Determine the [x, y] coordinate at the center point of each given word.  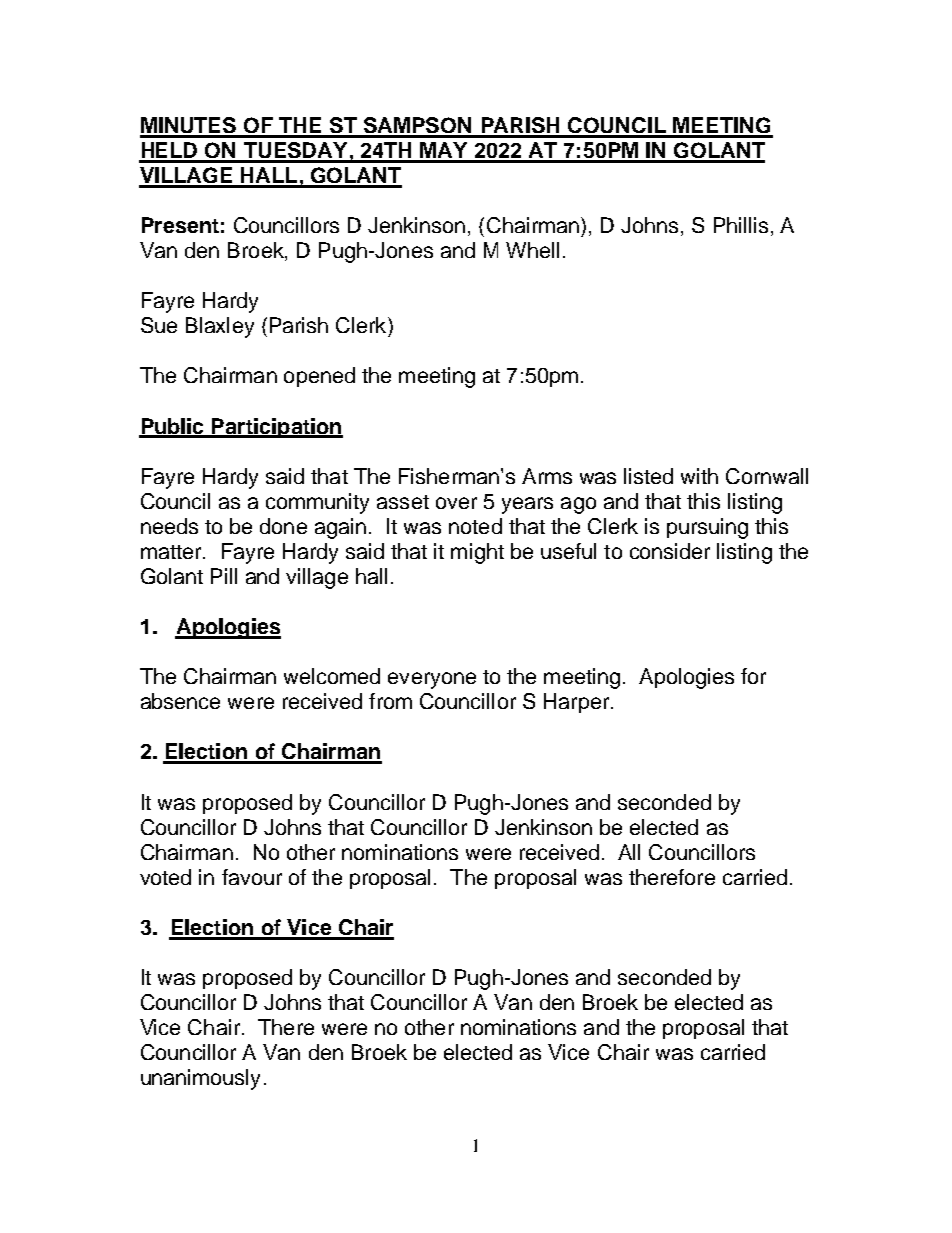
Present [180, 225]
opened [319, 377]
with [699, 476]
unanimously [200, 1079]
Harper [578, 703]
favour [252, 877]
